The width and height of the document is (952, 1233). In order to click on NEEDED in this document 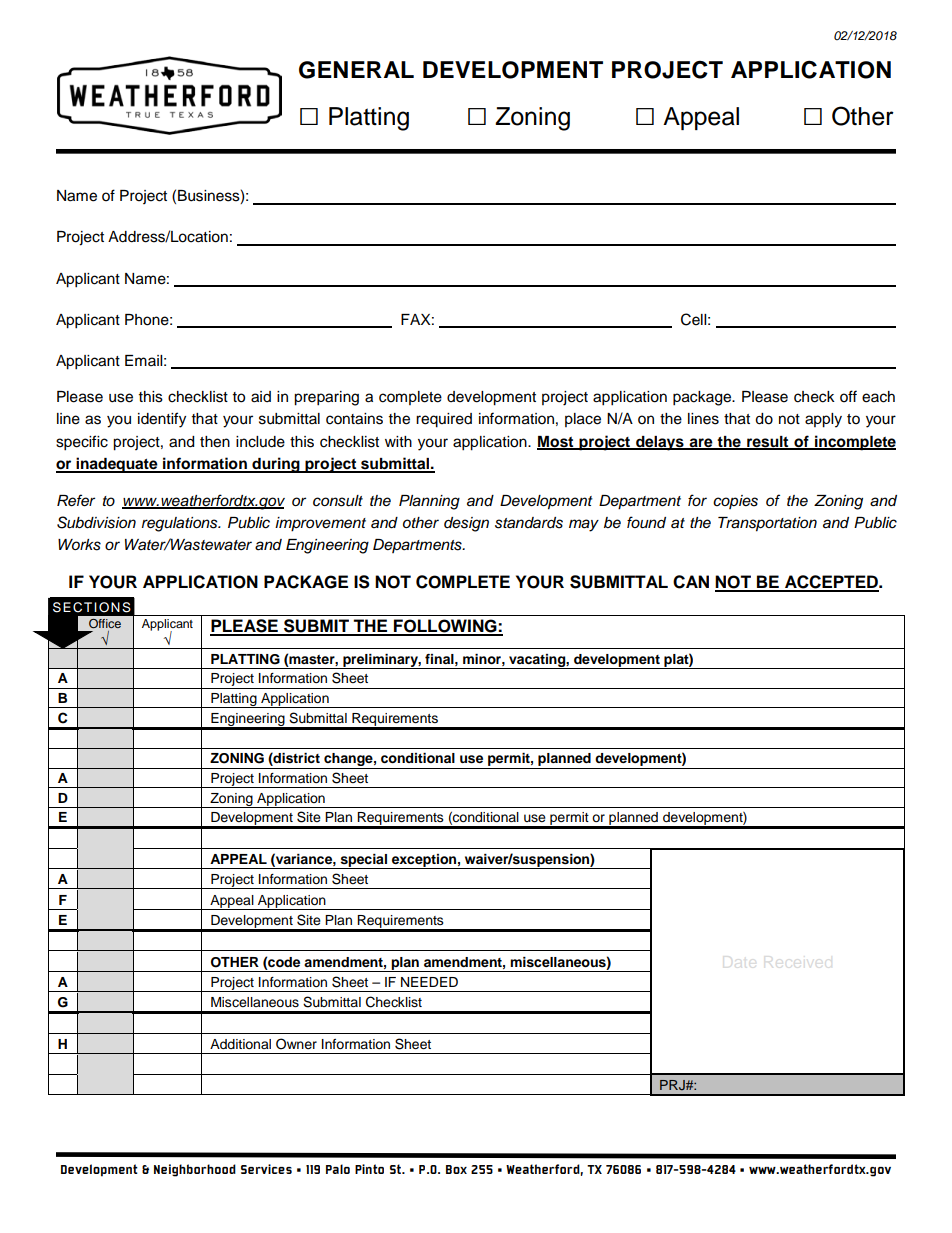, I will do `click(429, 982)`.
